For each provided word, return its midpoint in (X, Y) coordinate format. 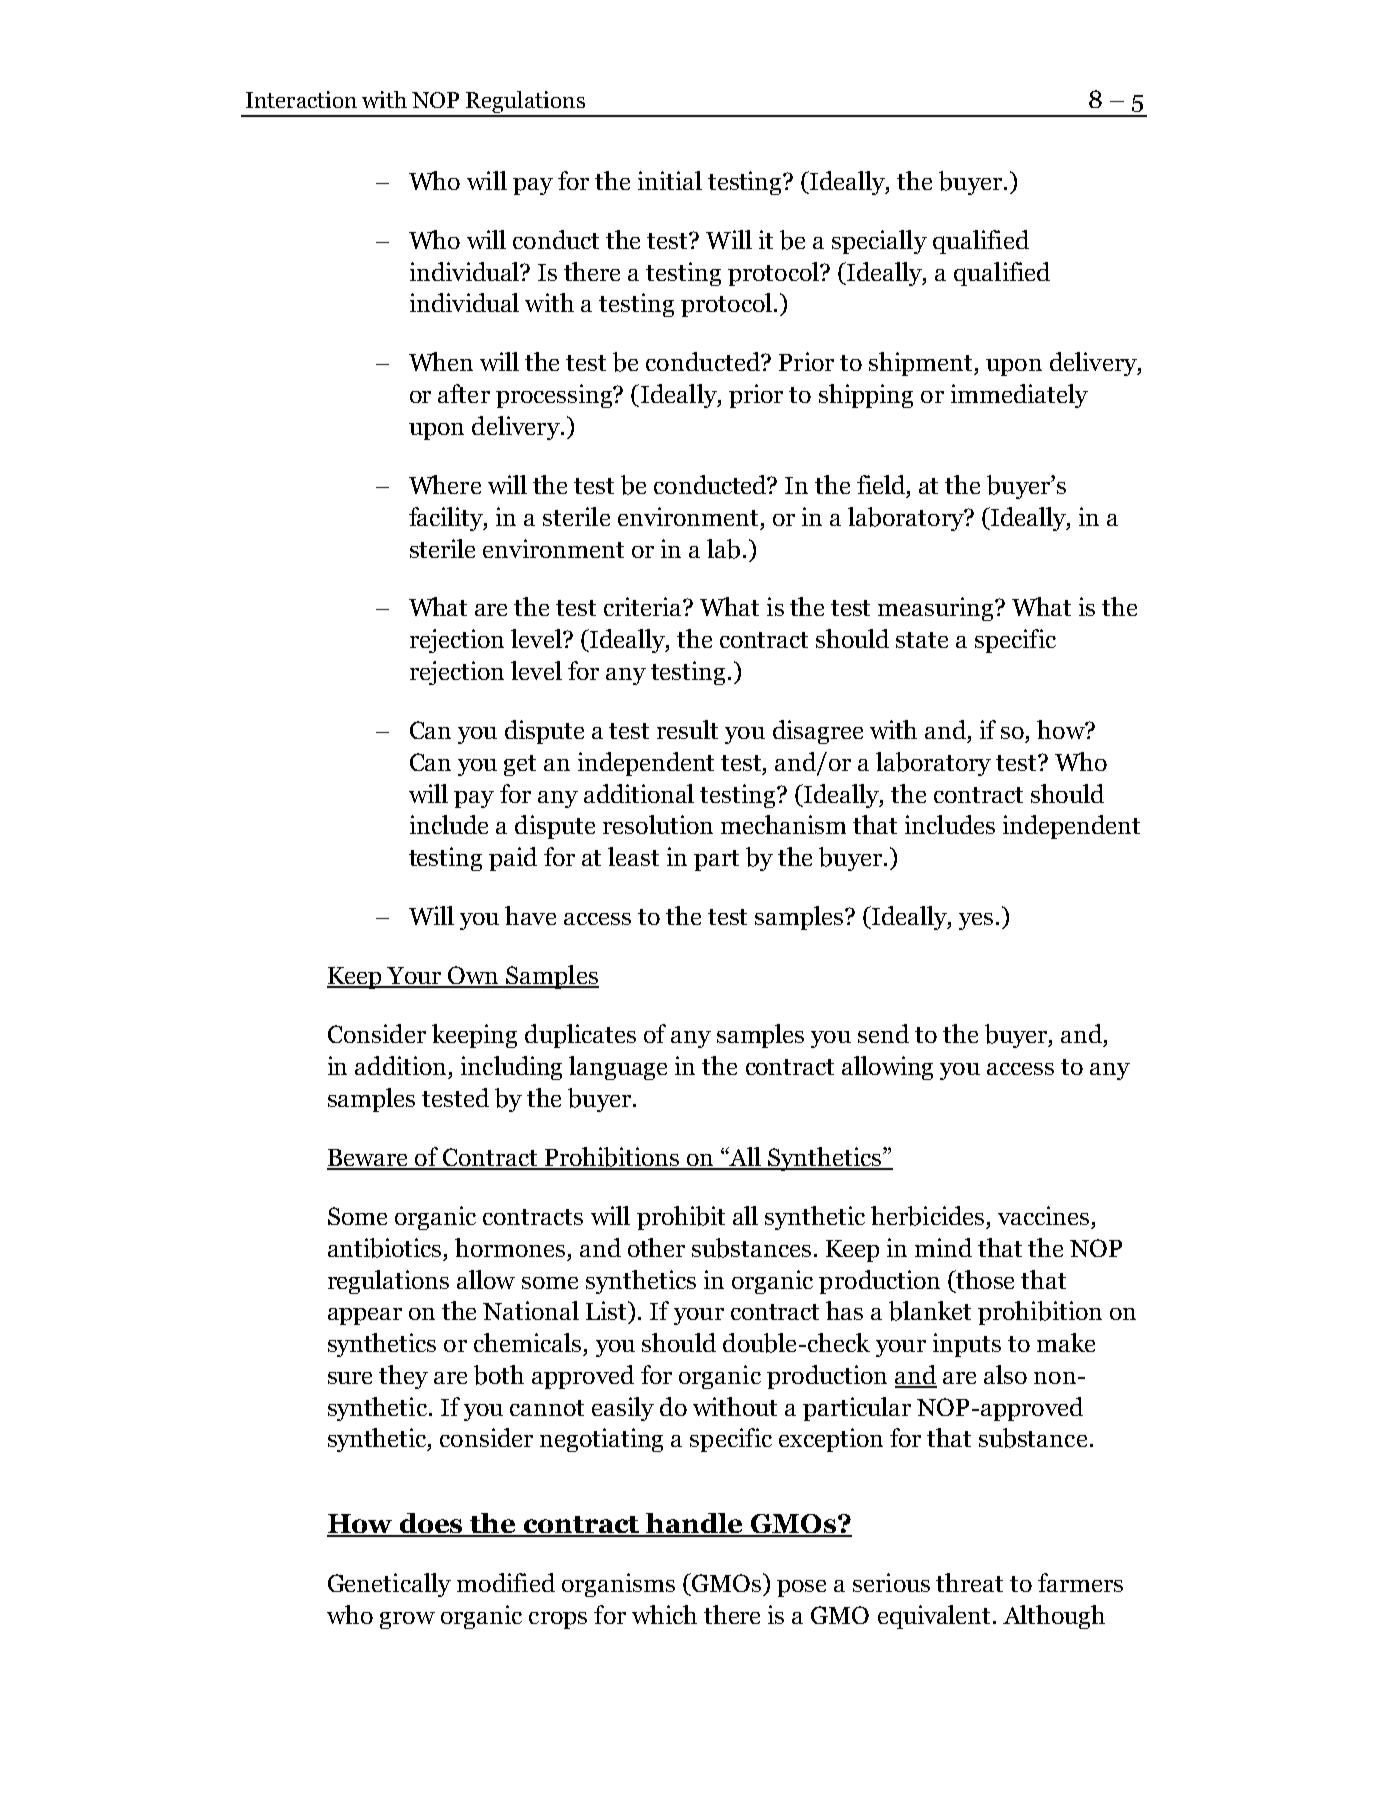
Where (445, 484)
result (687, 729)
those (984, 1279)
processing (555, 396)
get (520, 765)
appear (365, 1316)
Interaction (301, 99)
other (656, 1247)
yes (976, 921)
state (922, 640)
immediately (1019, 396)
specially (879, 242)
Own (474, 976)
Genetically (389, 1585)
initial (670, 180)
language (618, 1068)
